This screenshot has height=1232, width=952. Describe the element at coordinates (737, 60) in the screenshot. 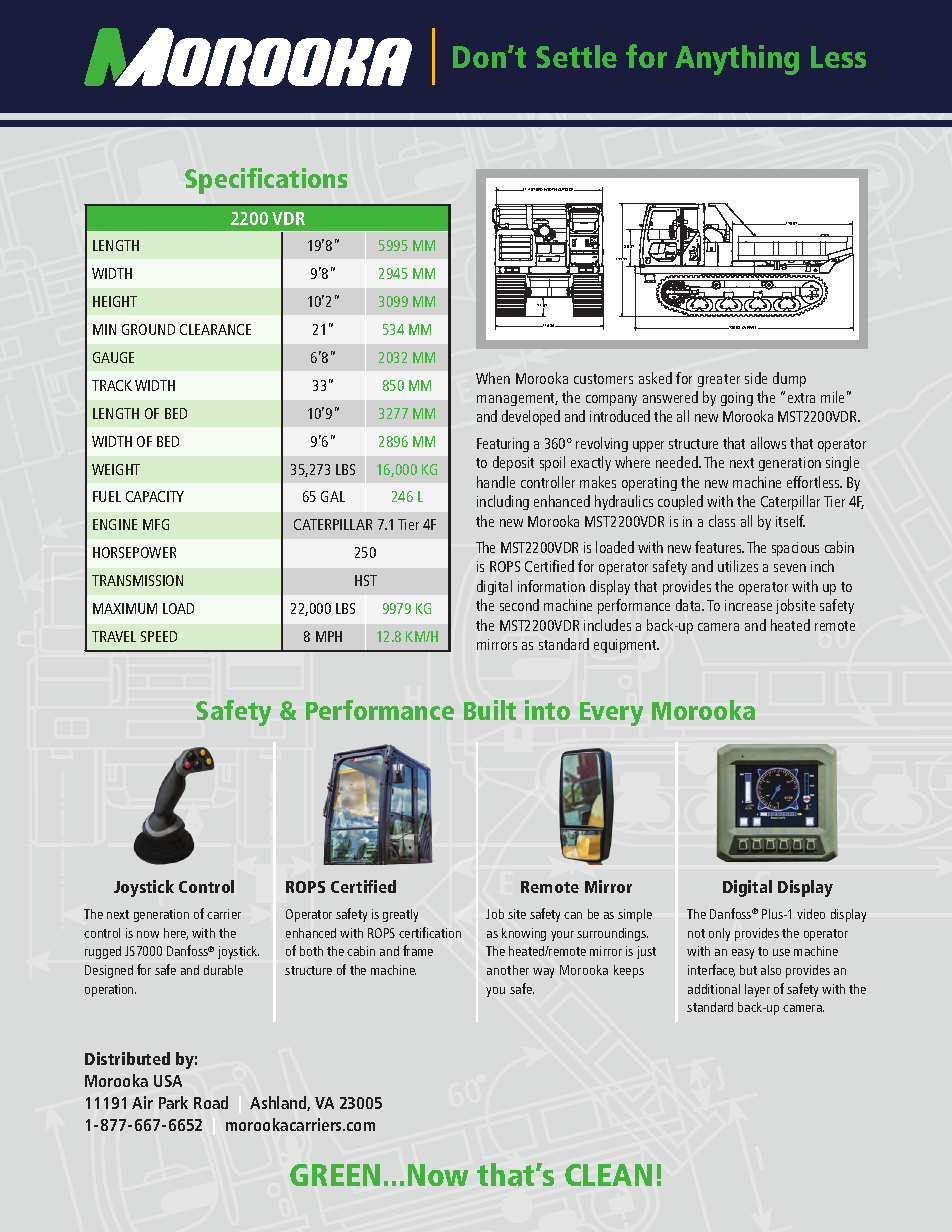

I see `Anything` at that location.
